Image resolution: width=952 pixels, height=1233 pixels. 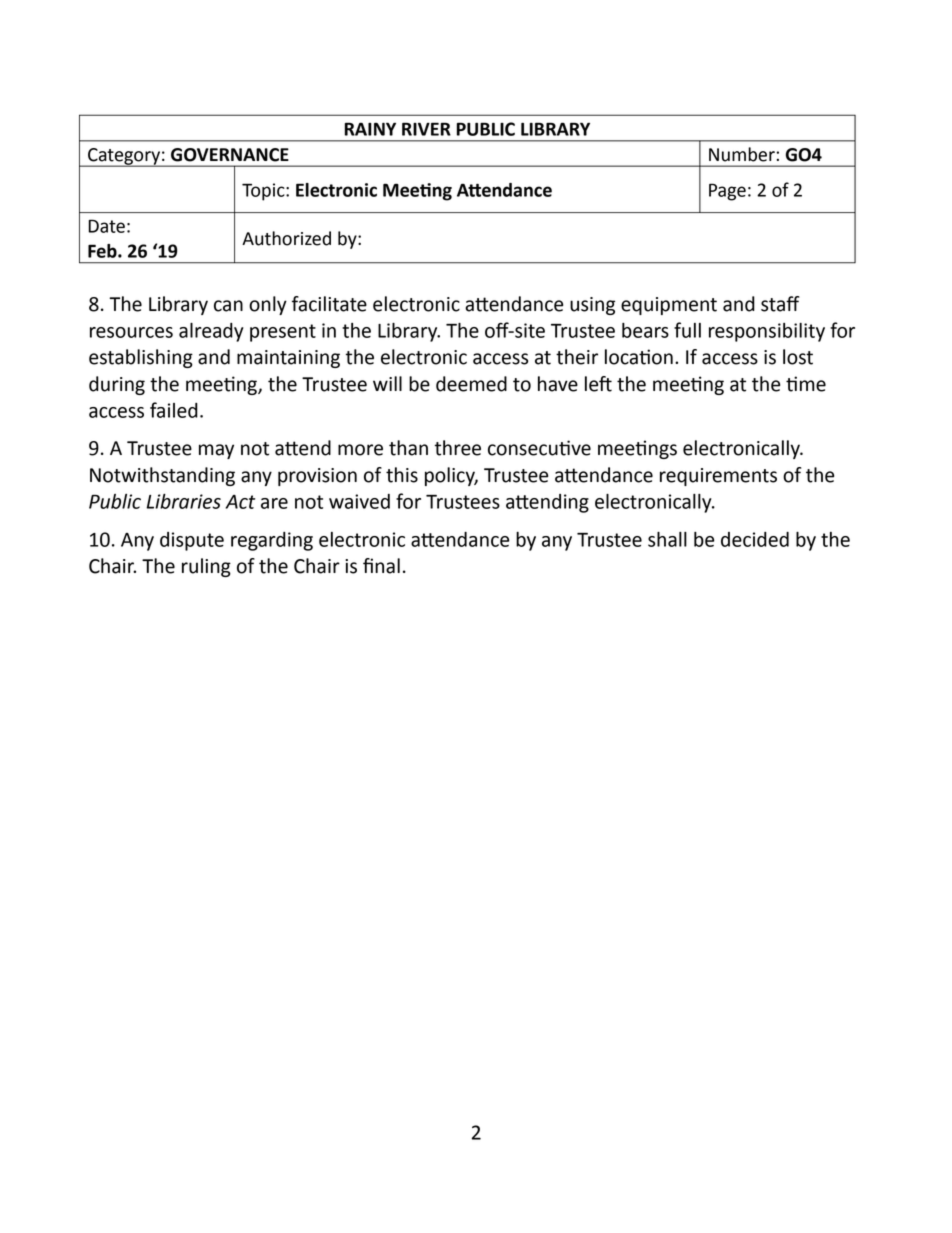 I want to click on decided, so click(x=755, y=539).
